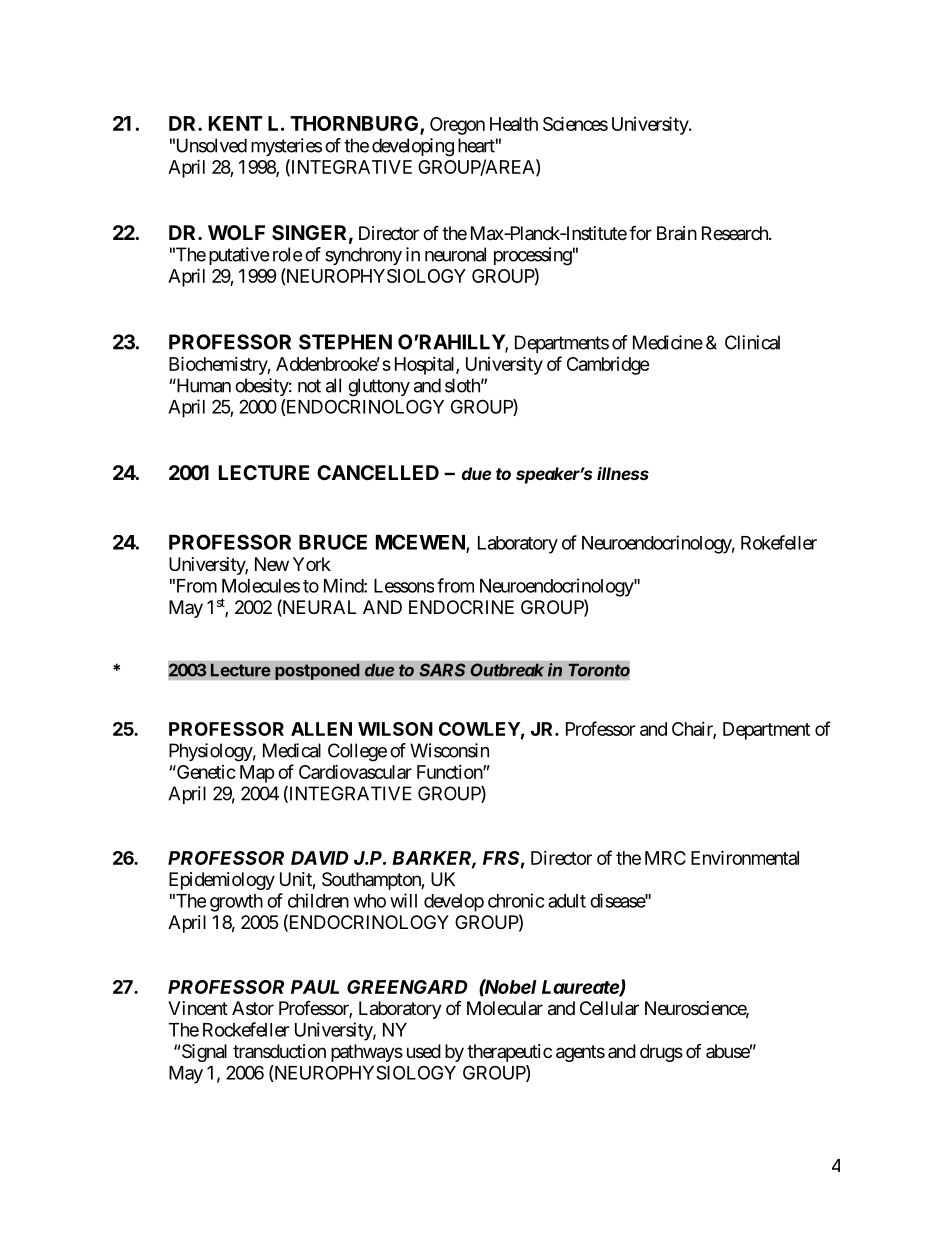 Image resolution: width=952 pixels, height=1233 pixels. Describe the element at coordinates (609, 1008) in the image. I see `Cellular` at that location.
